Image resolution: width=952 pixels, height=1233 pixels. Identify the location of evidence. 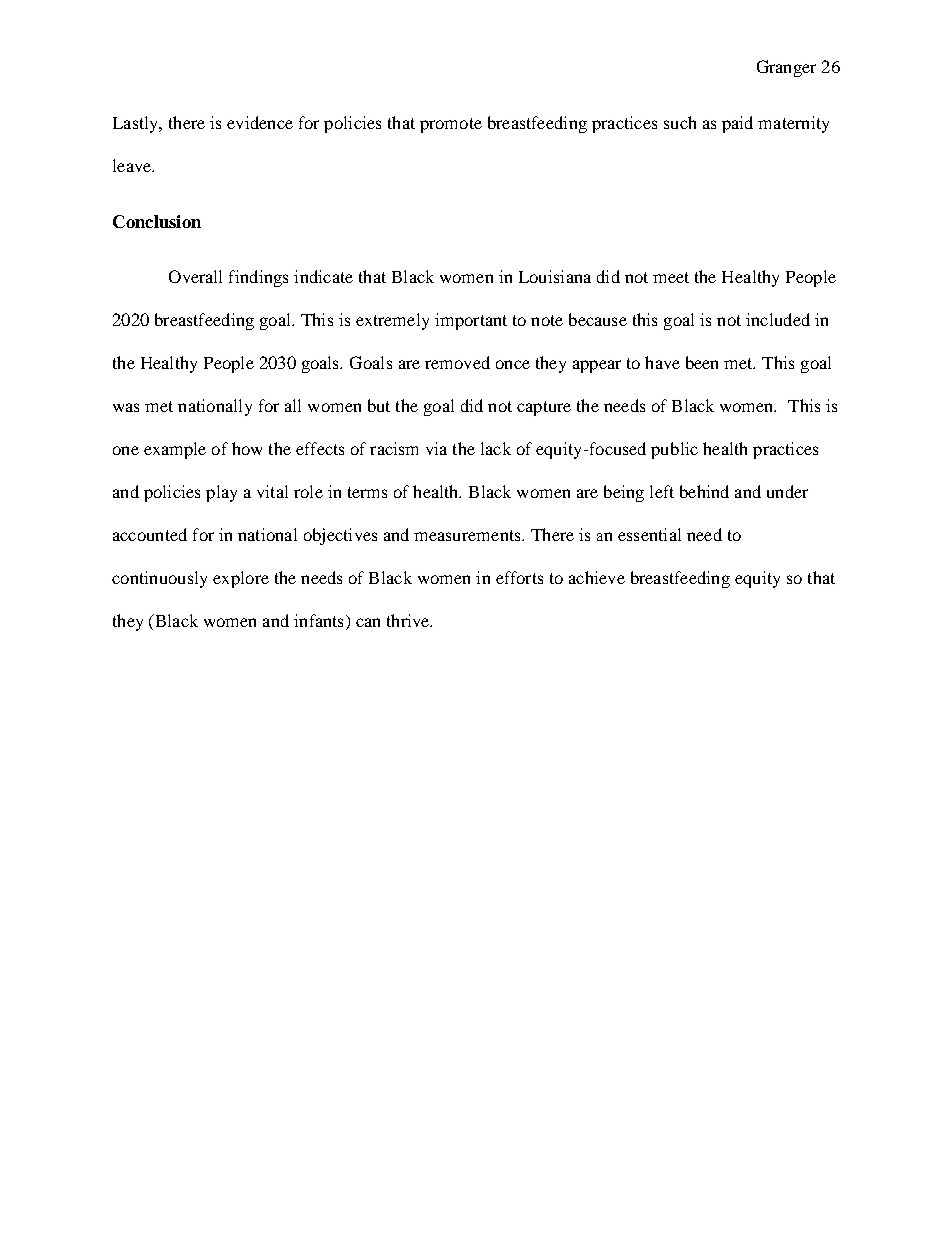
(260, 122).
